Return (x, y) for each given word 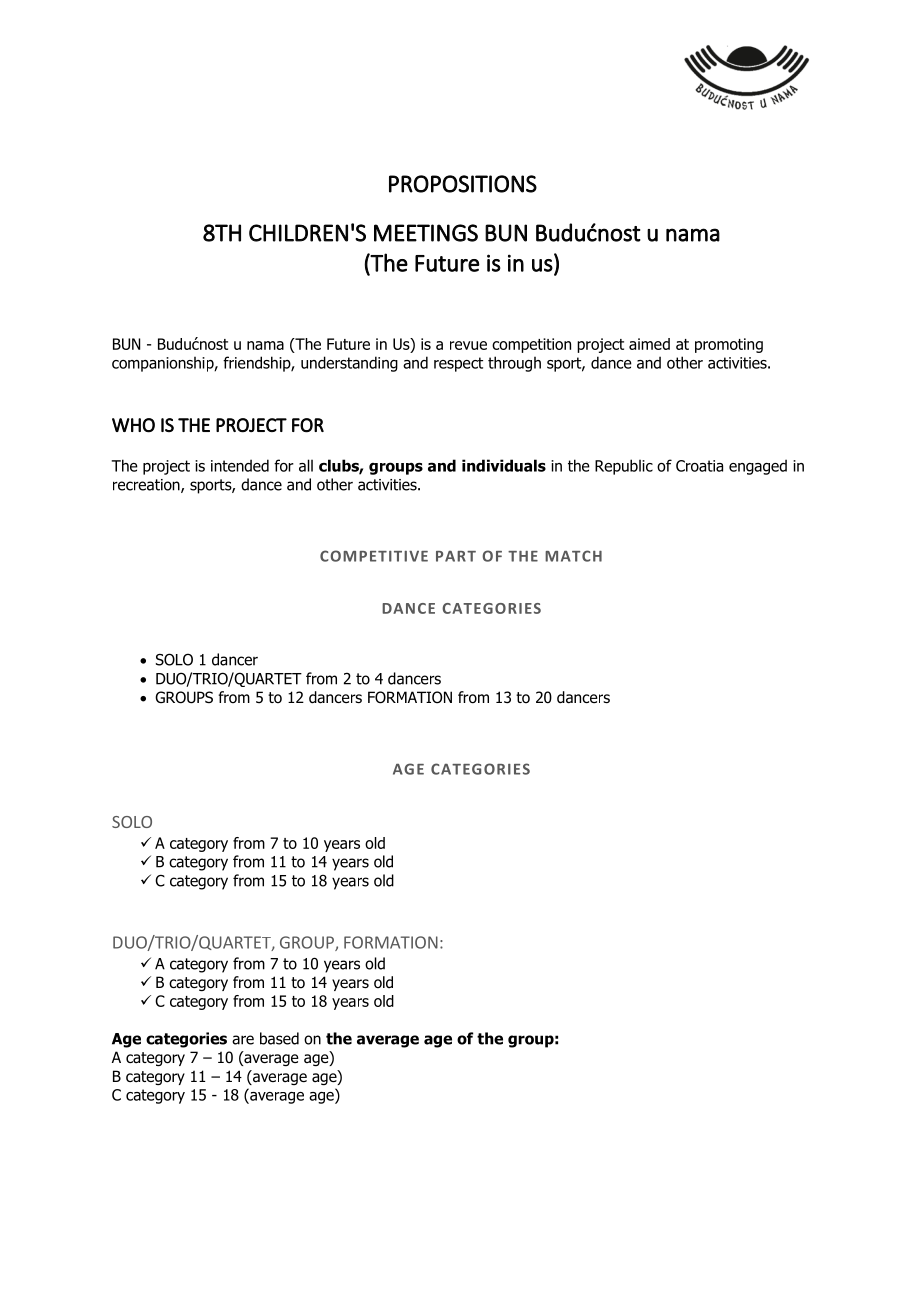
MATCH (573, 556)
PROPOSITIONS (463, 184)
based (279, 1038)
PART (456, 556)
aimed (649, 344)
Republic (624, 467)
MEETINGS (426, 233)
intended (240, 465)
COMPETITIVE (374, 556)
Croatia (699, 466)
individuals (504, 465)
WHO (133, 425)
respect (458, 364)
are (243, 1040)
